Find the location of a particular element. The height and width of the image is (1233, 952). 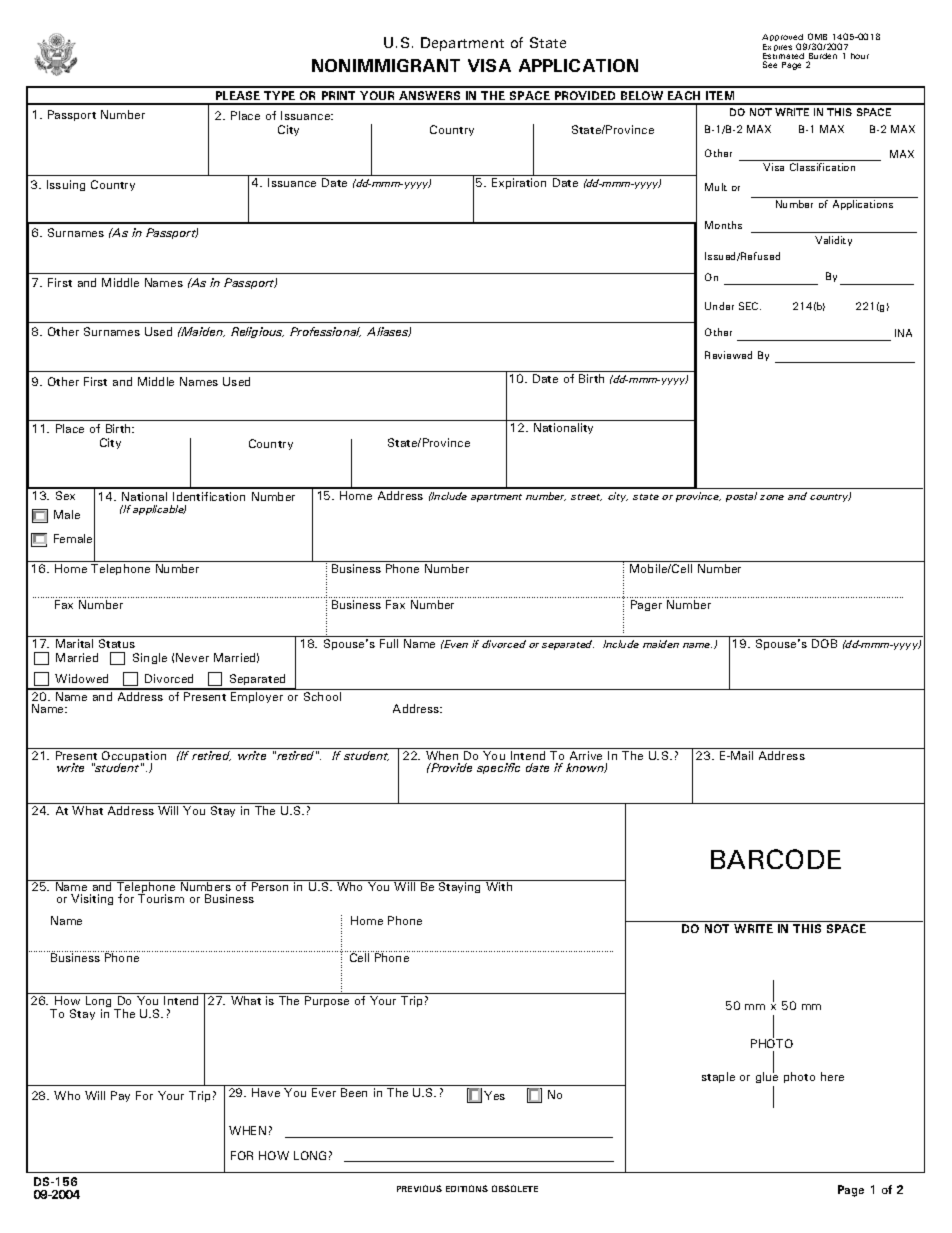

Full is located at coordinates (389, 643).
